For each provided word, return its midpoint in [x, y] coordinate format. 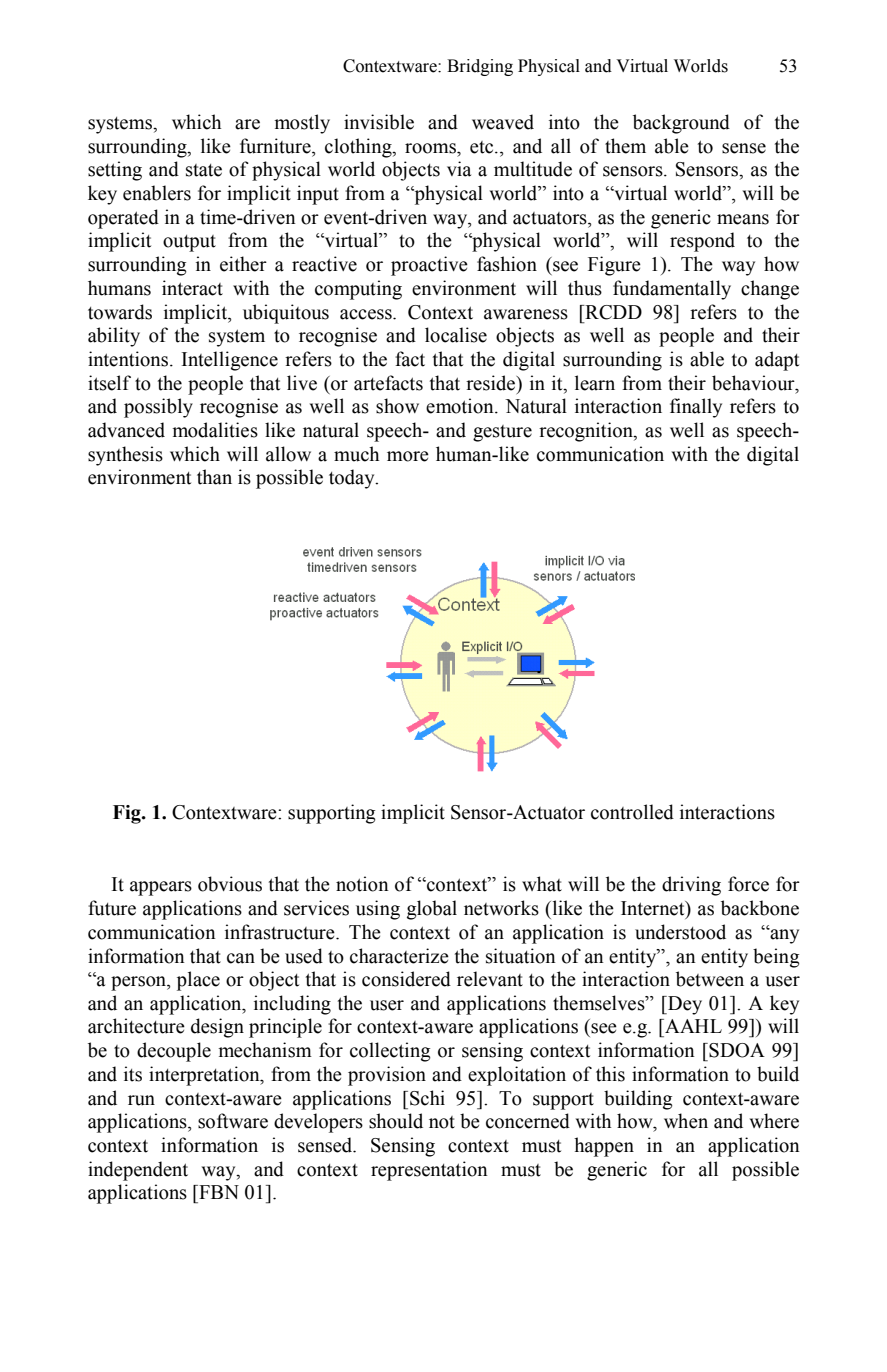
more [408, 456]
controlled [632, 812]
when [686, 1121]
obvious [230, 884]
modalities [215, 430]
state [204, 170]
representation [429, 1171]
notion [362, 884]
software [233, 1121]
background [681, 124]
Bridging [480, 67]
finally [696, 408]
